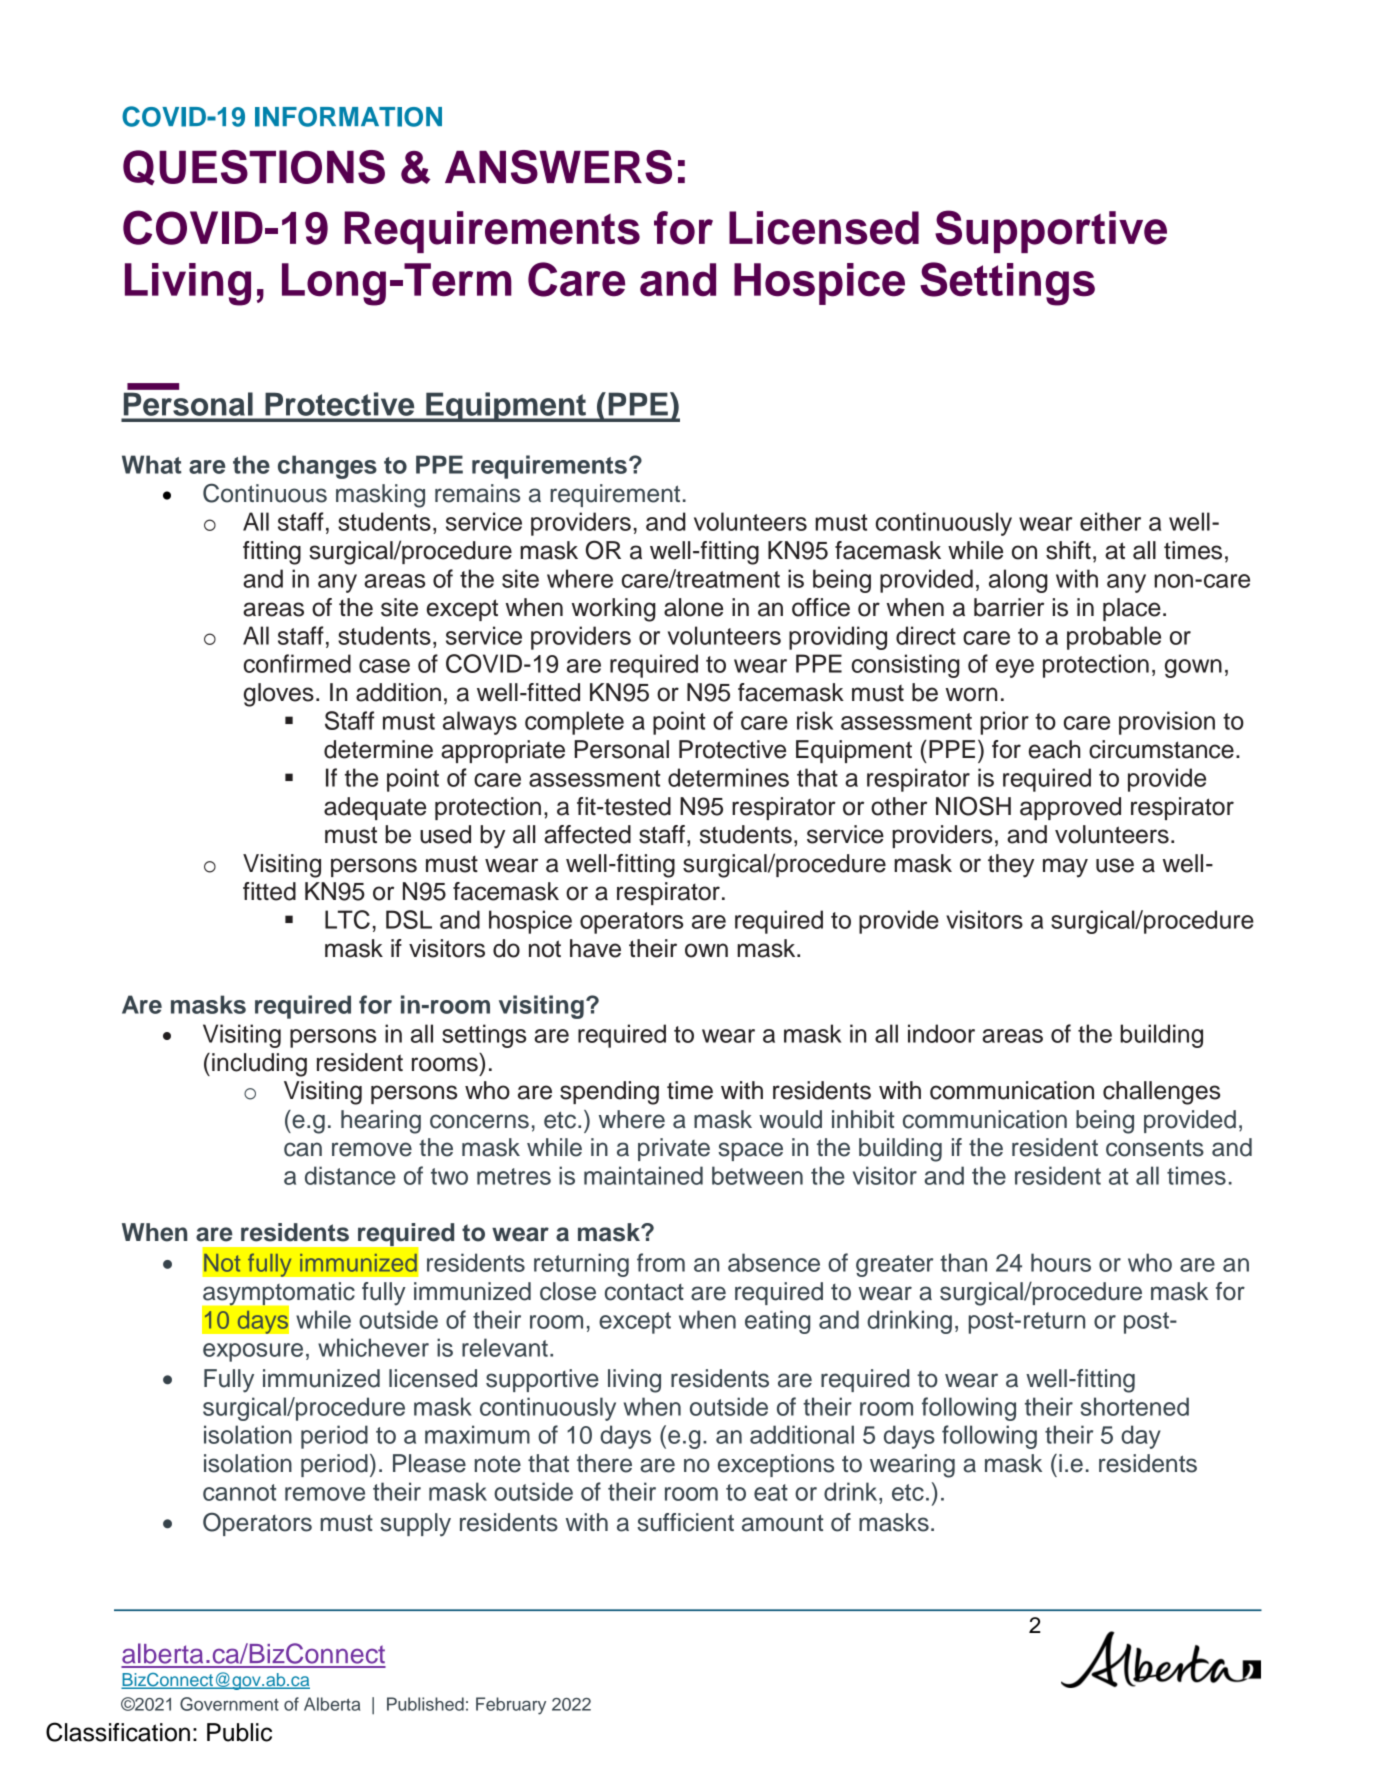 The height and width of the image is (1780, 1376). What do you see at coordinates (279, 695) in the image?
I see `gloves` at bounding box center [279, 695].
